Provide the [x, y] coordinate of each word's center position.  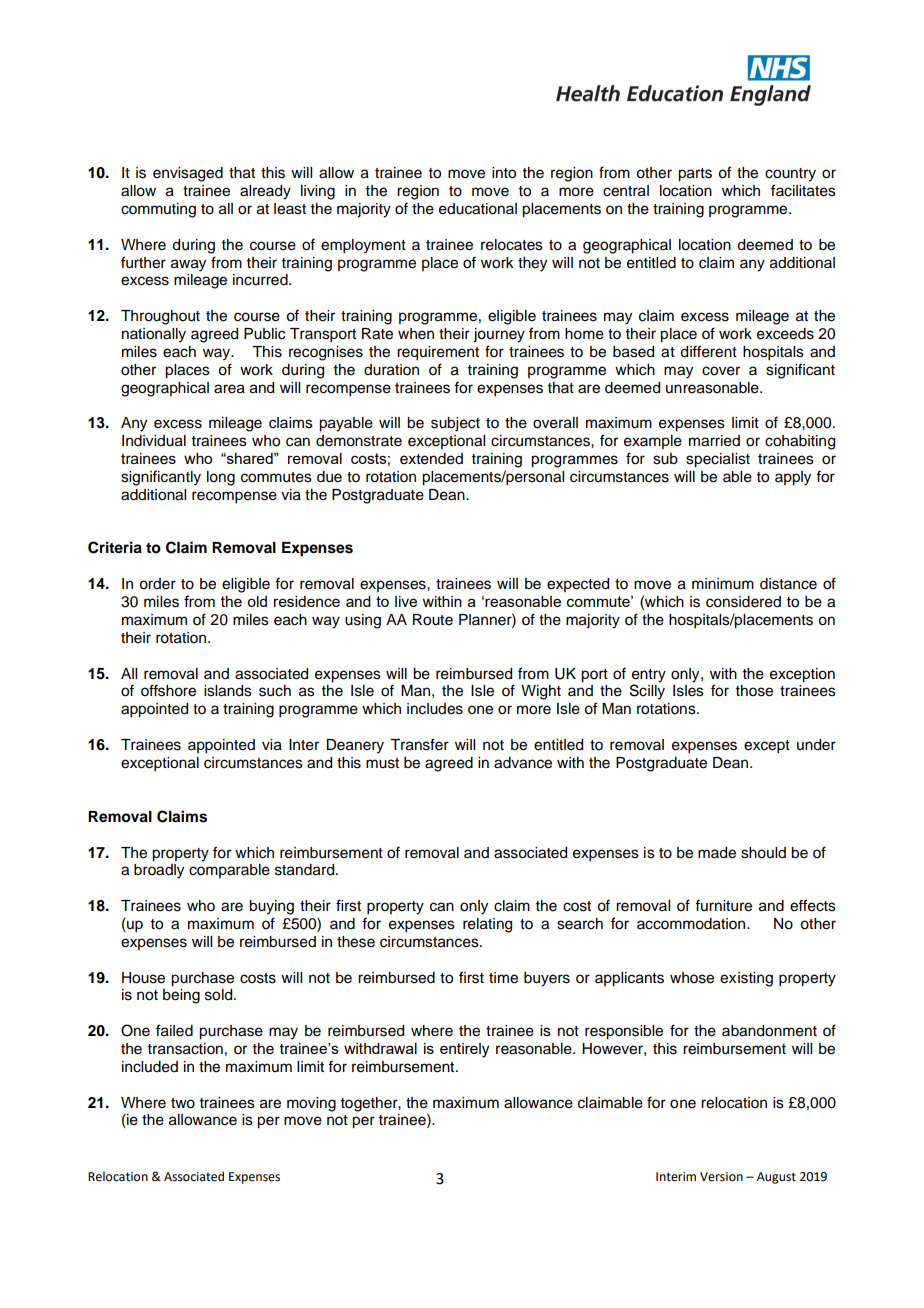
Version [721, 1177]
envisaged [188, 174]
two [183, 1103]
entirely [464, 1050]
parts [695, 175]
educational [478, 209]
